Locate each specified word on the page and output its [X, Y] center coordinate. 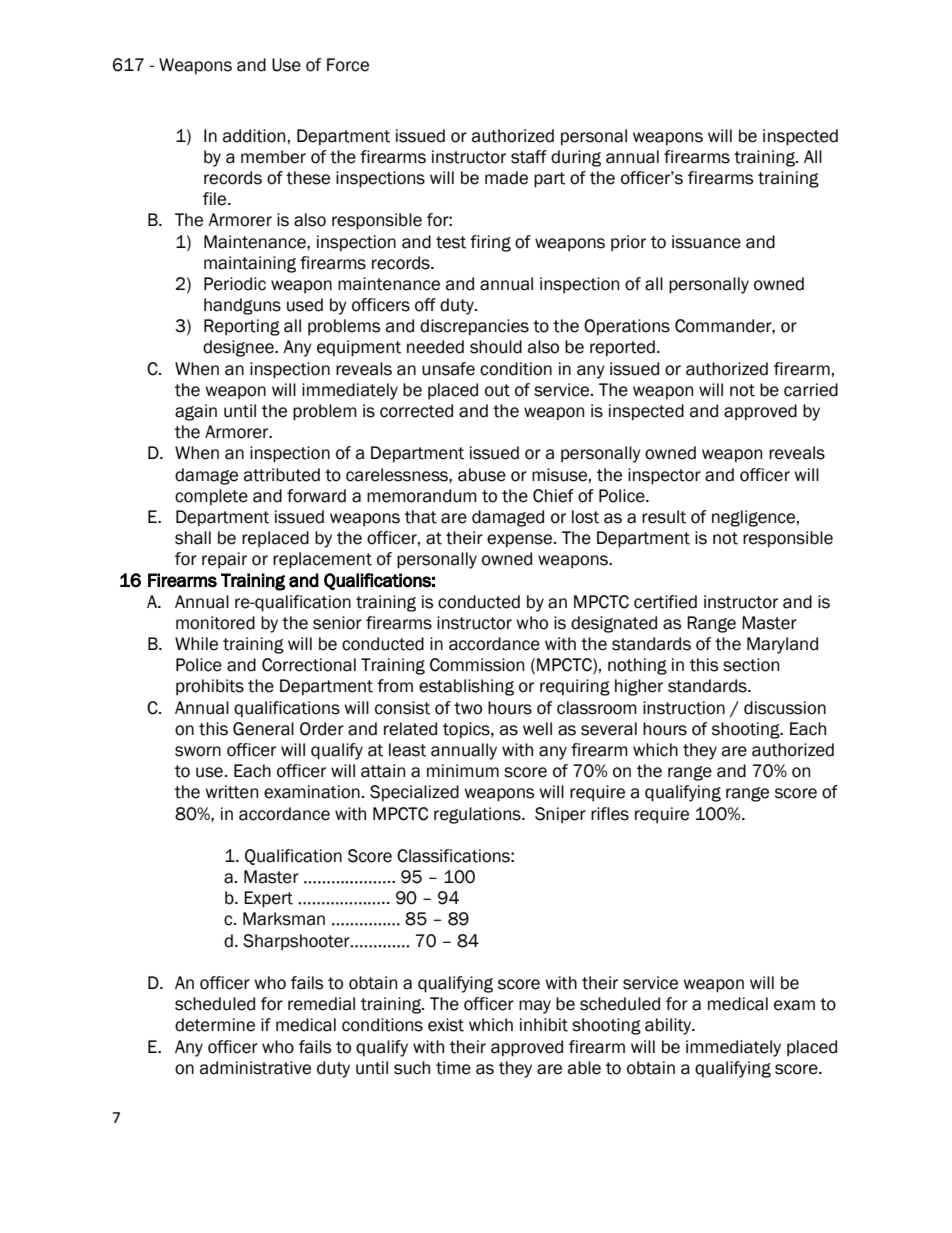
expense [521, 540]
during [576, 158]
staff [529, 157]
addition [254, 136]
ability [669, 1026]
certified [665, 602]
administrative [255, 1068]
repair [224, 560]
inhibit [544, 1025]
